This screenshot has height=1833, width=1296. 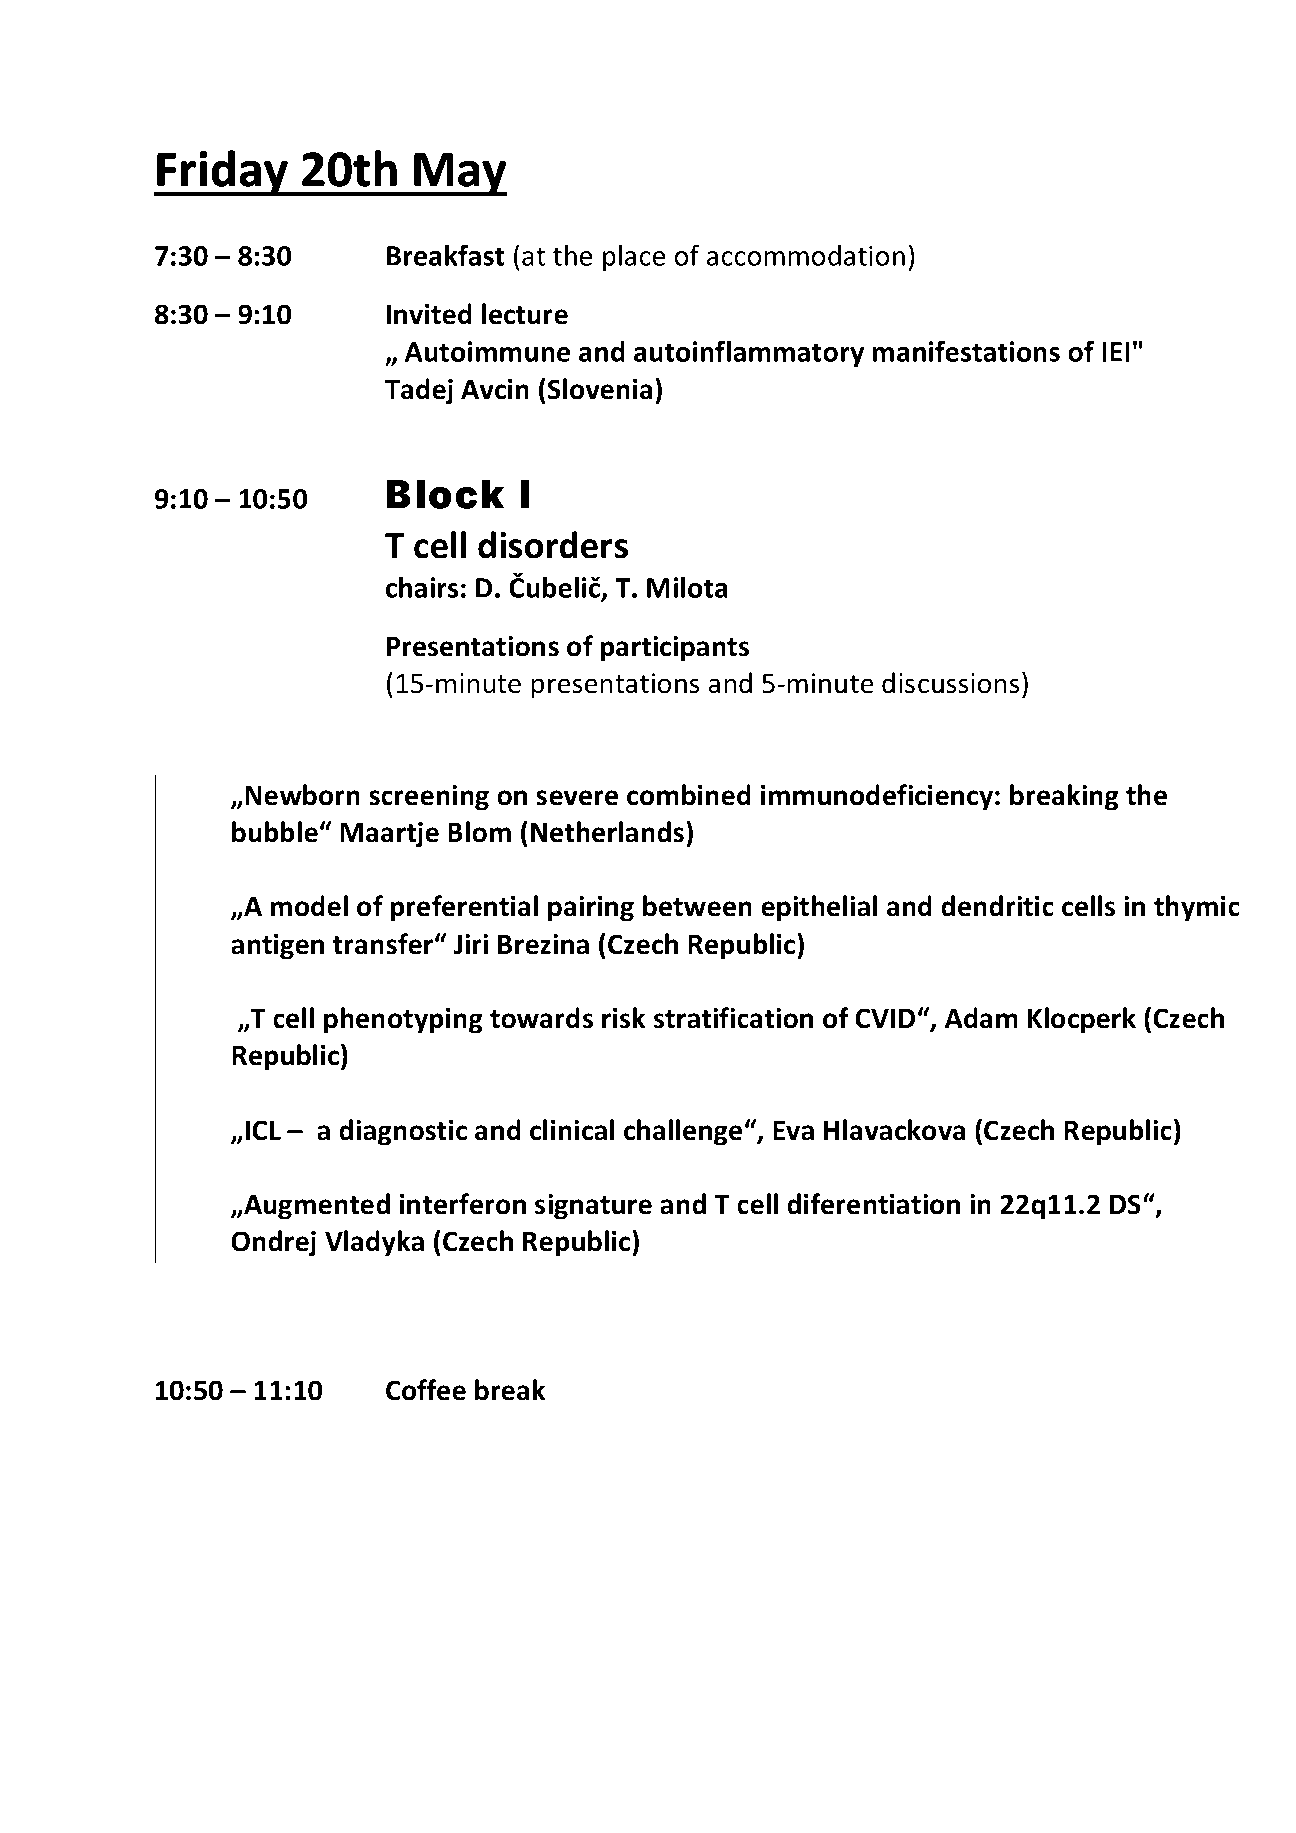 What do you see at coordinates (950, 683) in the screenshot?
I see `discussions` at bounding box center [950, 683].
